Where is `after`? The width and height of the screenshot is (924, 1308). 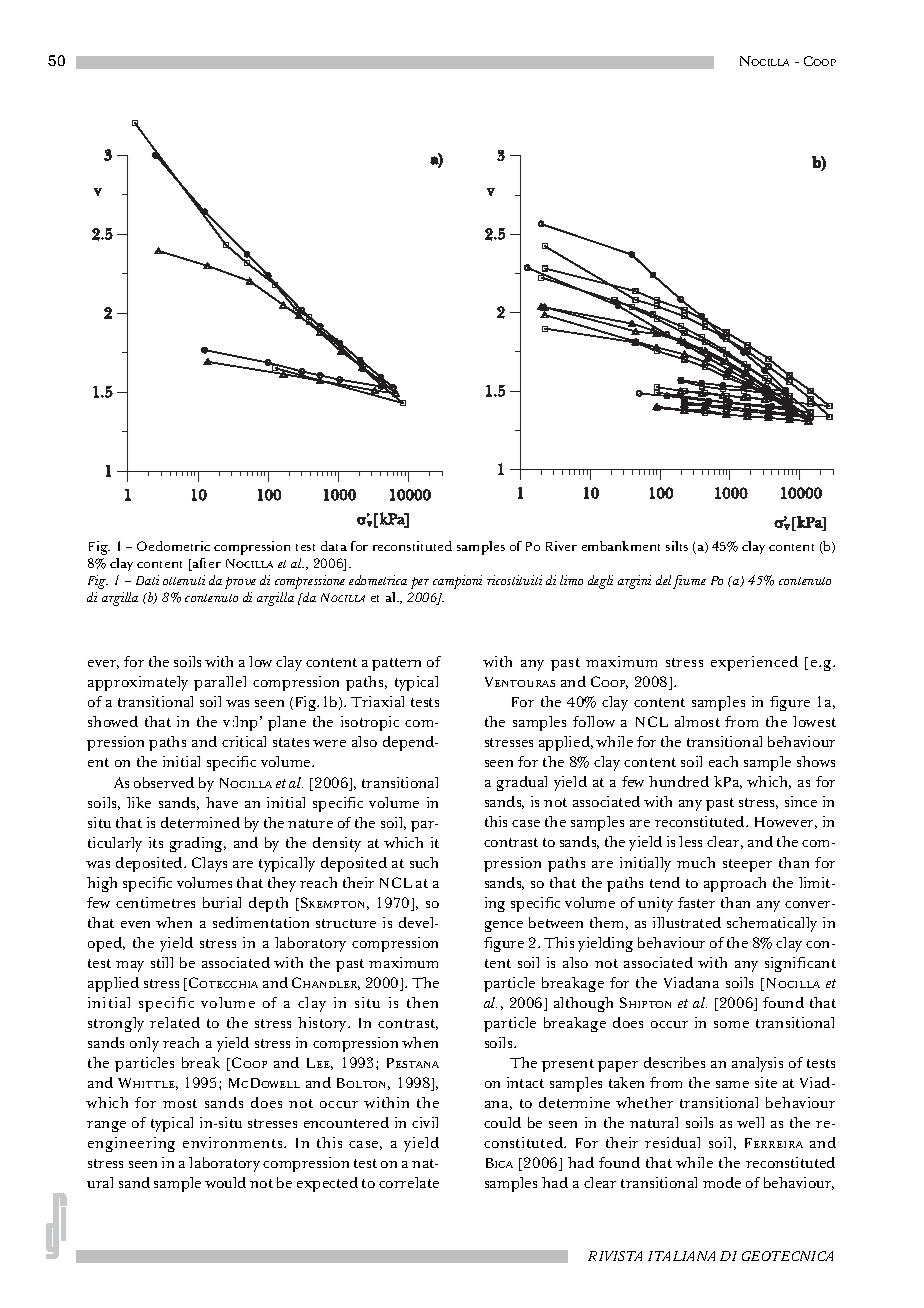
after is located at coordinates (206, 564).
